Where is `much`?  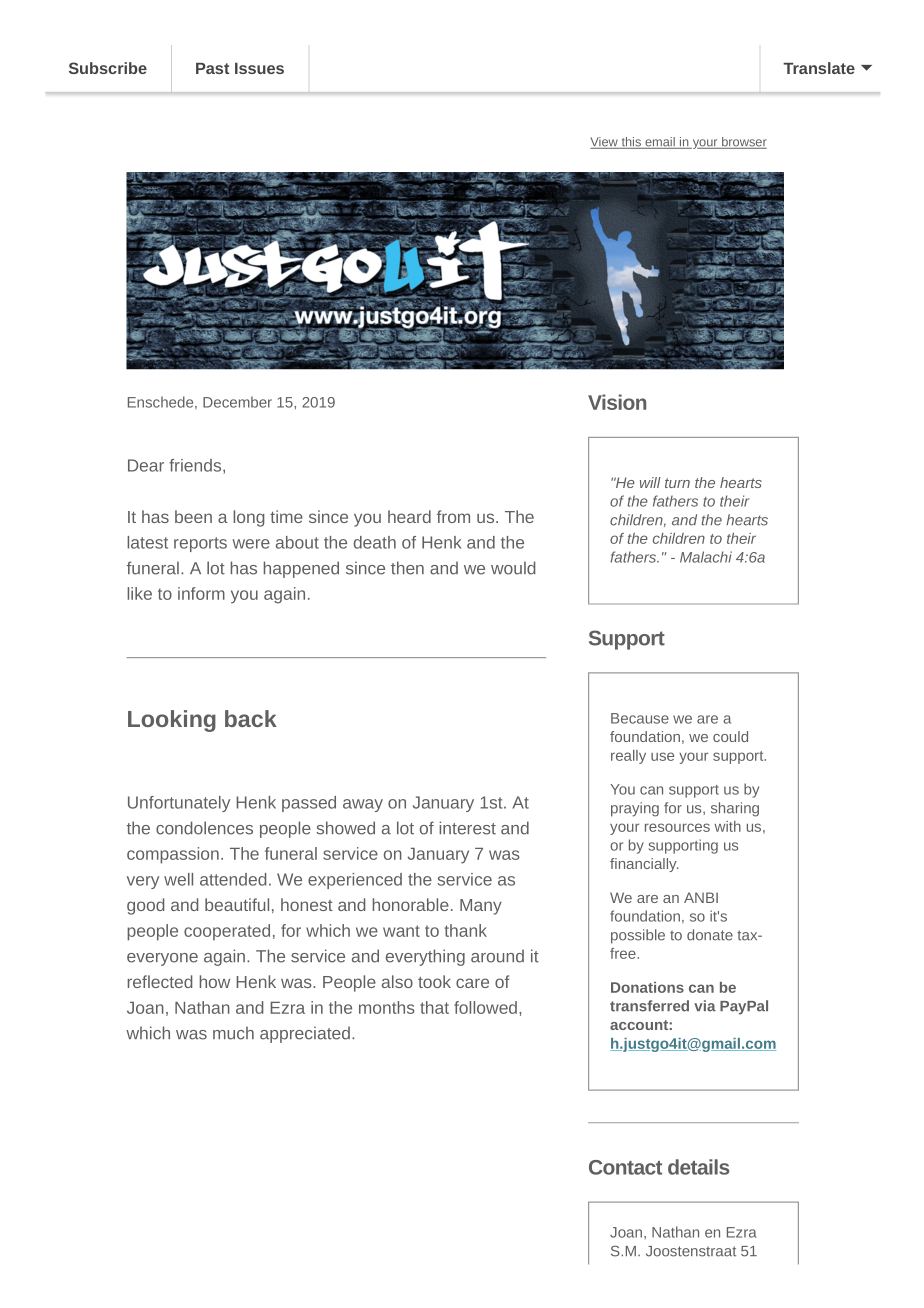
much is located at coordinates (233, 1033).
